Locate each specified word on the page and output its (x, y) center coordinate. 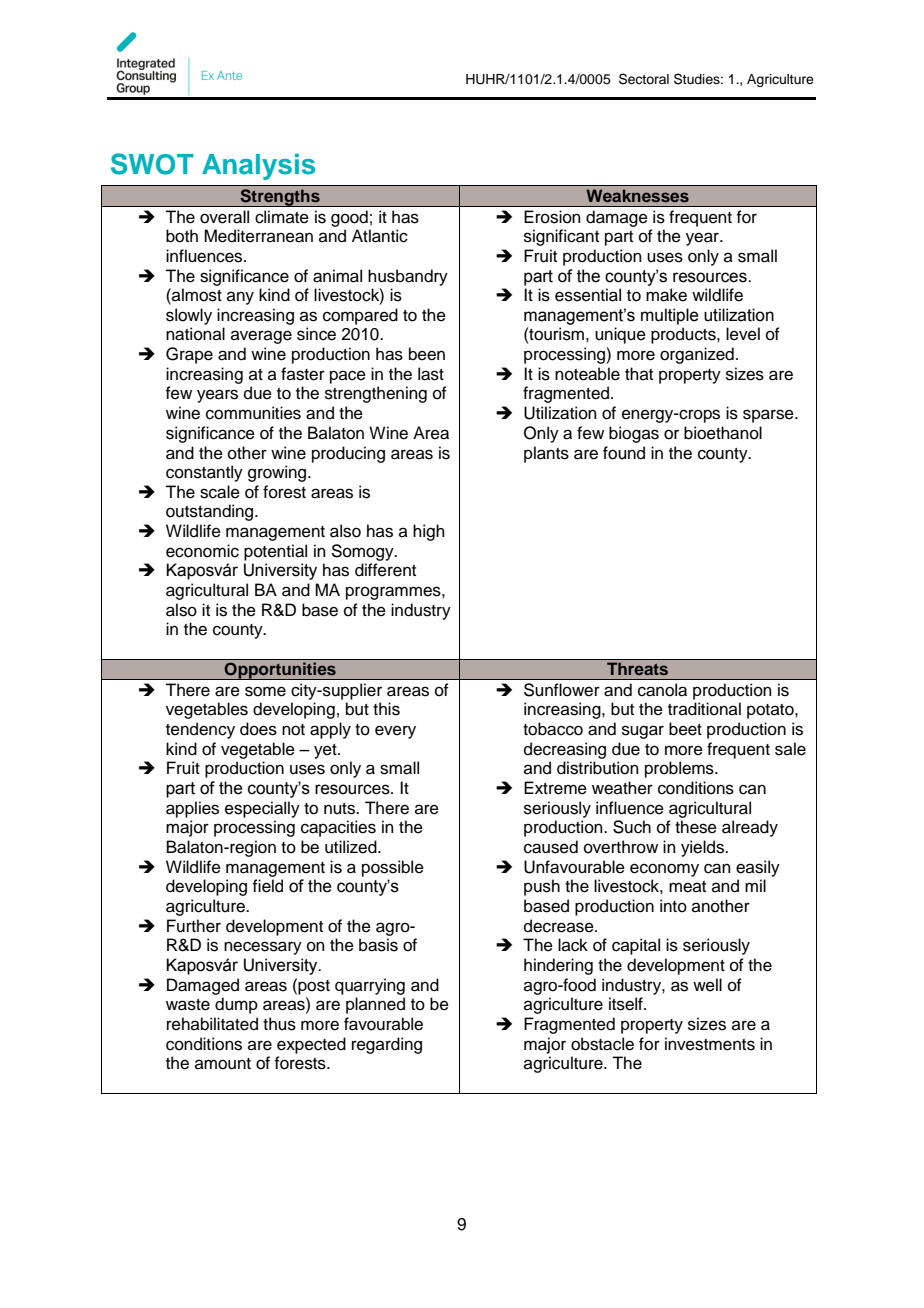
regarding (387, 1045)
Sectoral (644, 79)
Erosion (552, 217)
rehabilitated (212, 1024)
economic (202, 551)
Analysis (258, 167)
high (429, 532)
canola (662, 690)
